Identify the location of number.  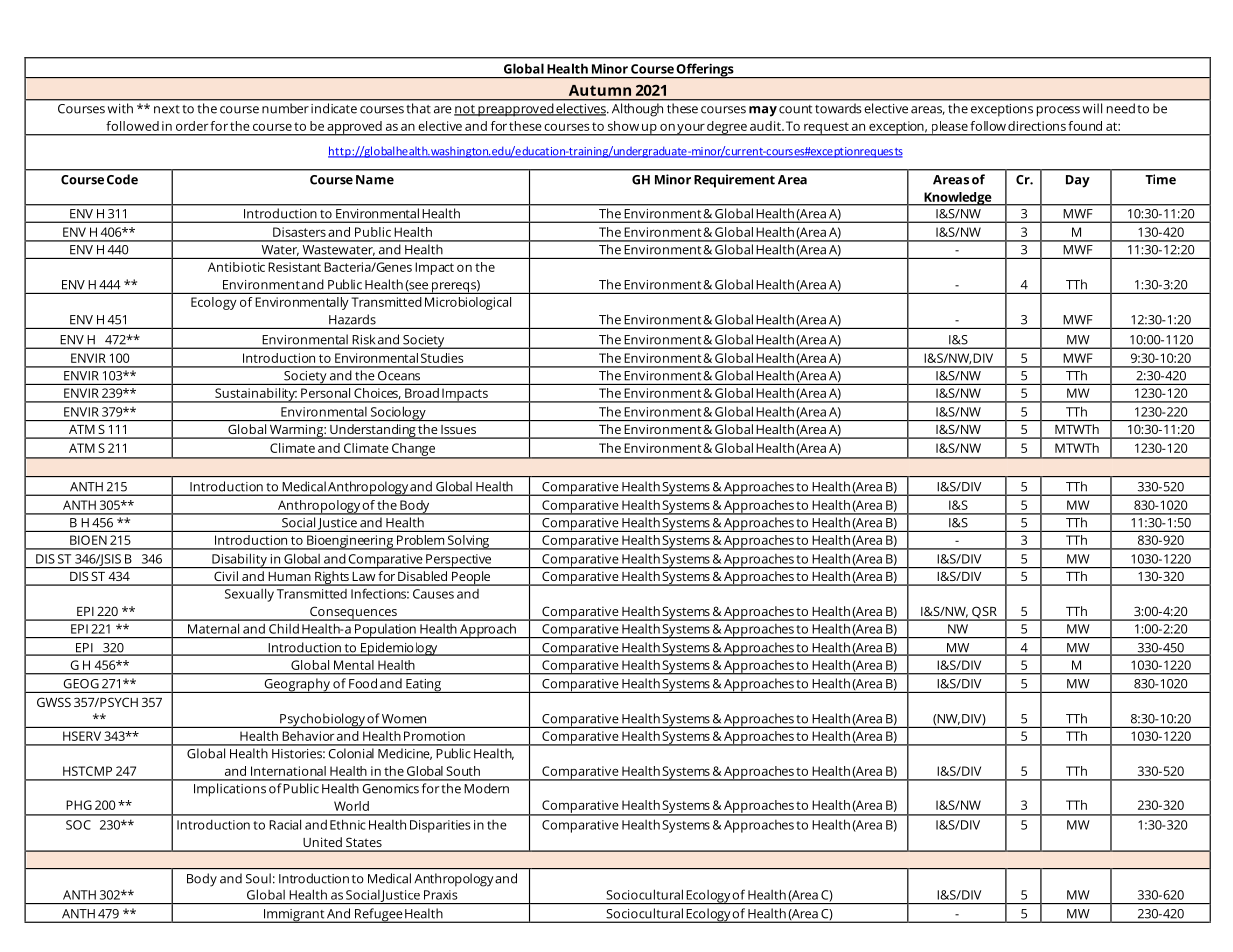
(285, 108).
